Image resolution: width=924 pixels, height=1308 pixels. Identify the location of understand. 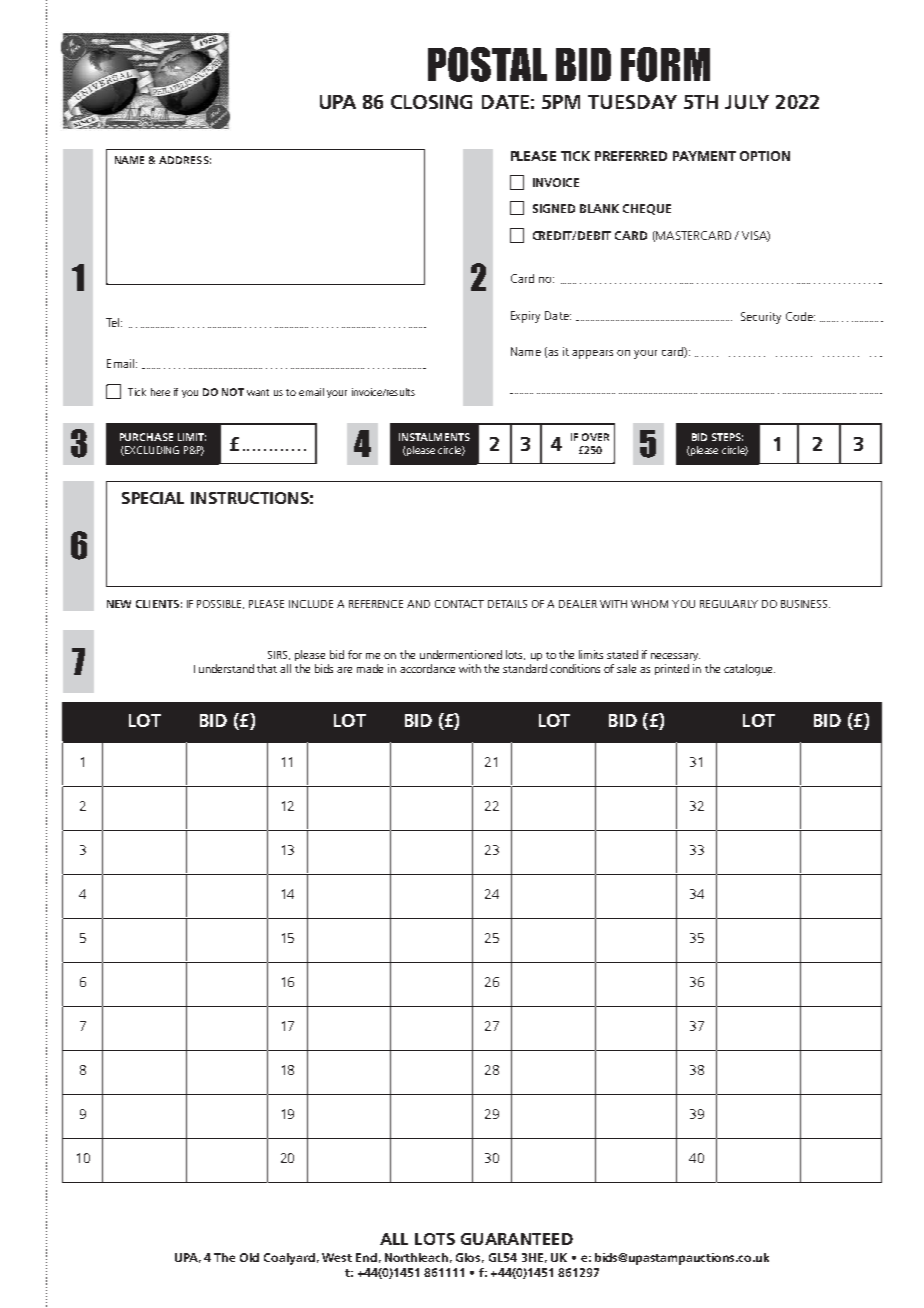
(226, 668).
